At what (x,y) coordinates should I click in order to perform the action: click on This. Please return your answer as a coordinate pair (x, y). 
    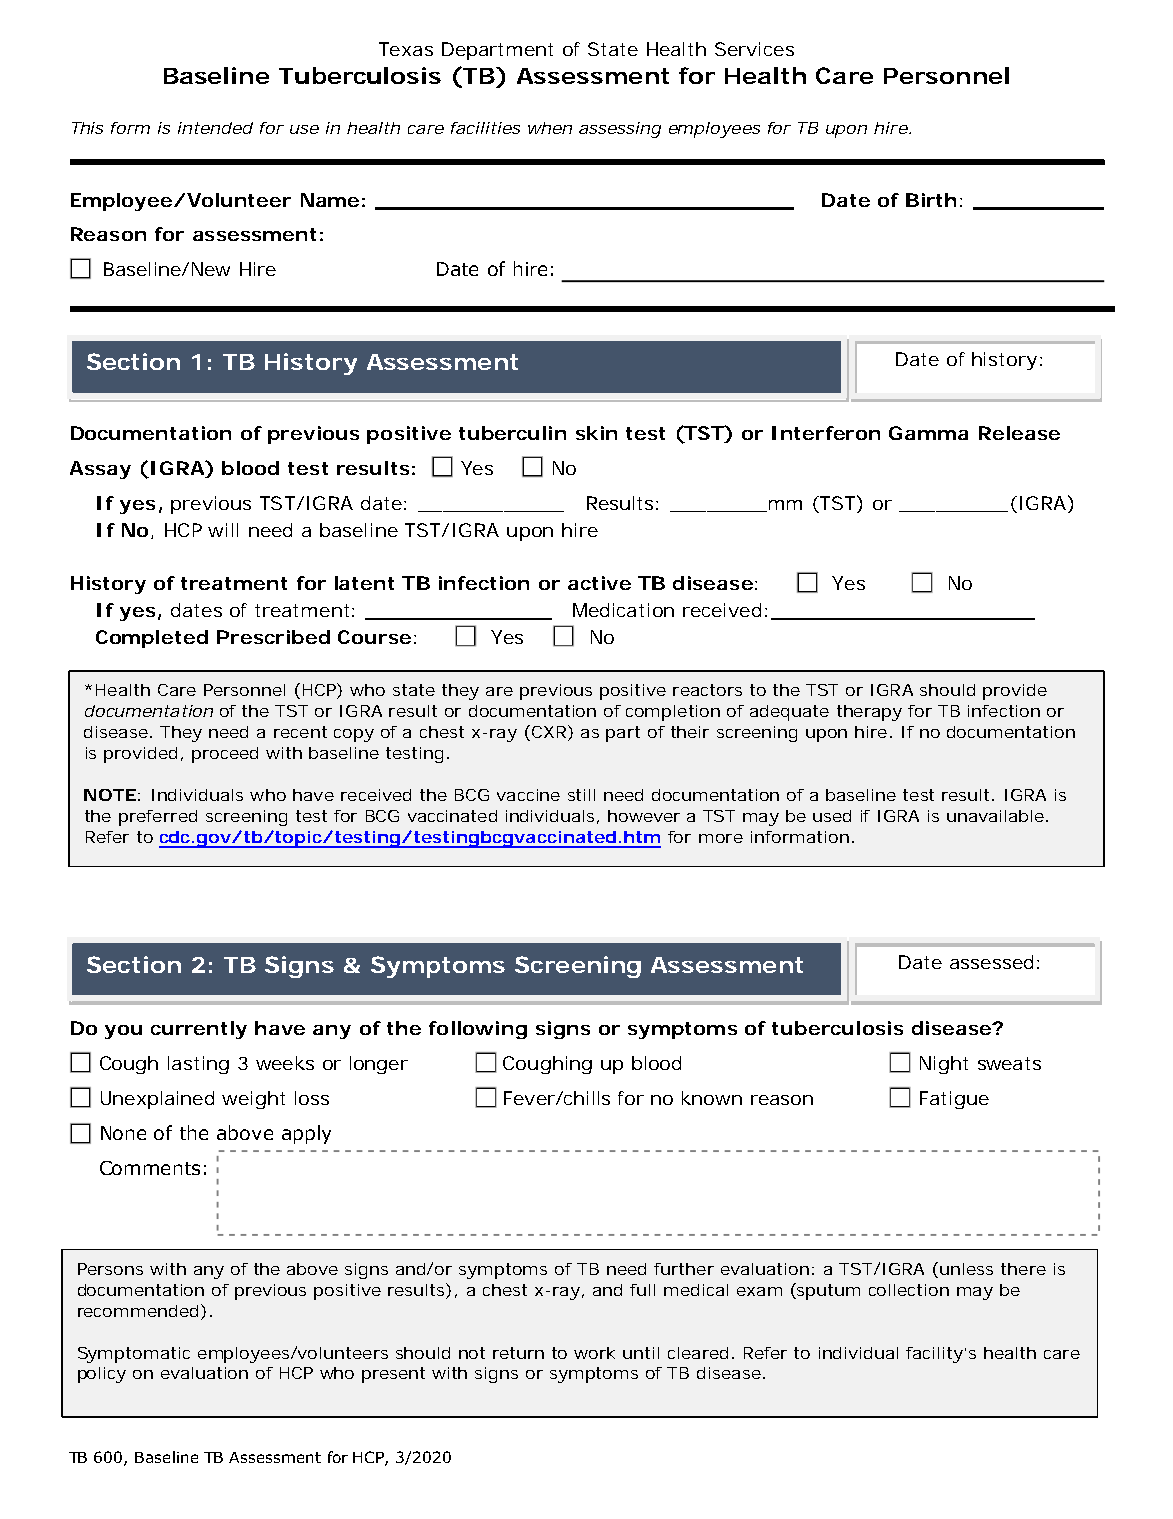
    Looking at the image, I should click on (87, 128).
